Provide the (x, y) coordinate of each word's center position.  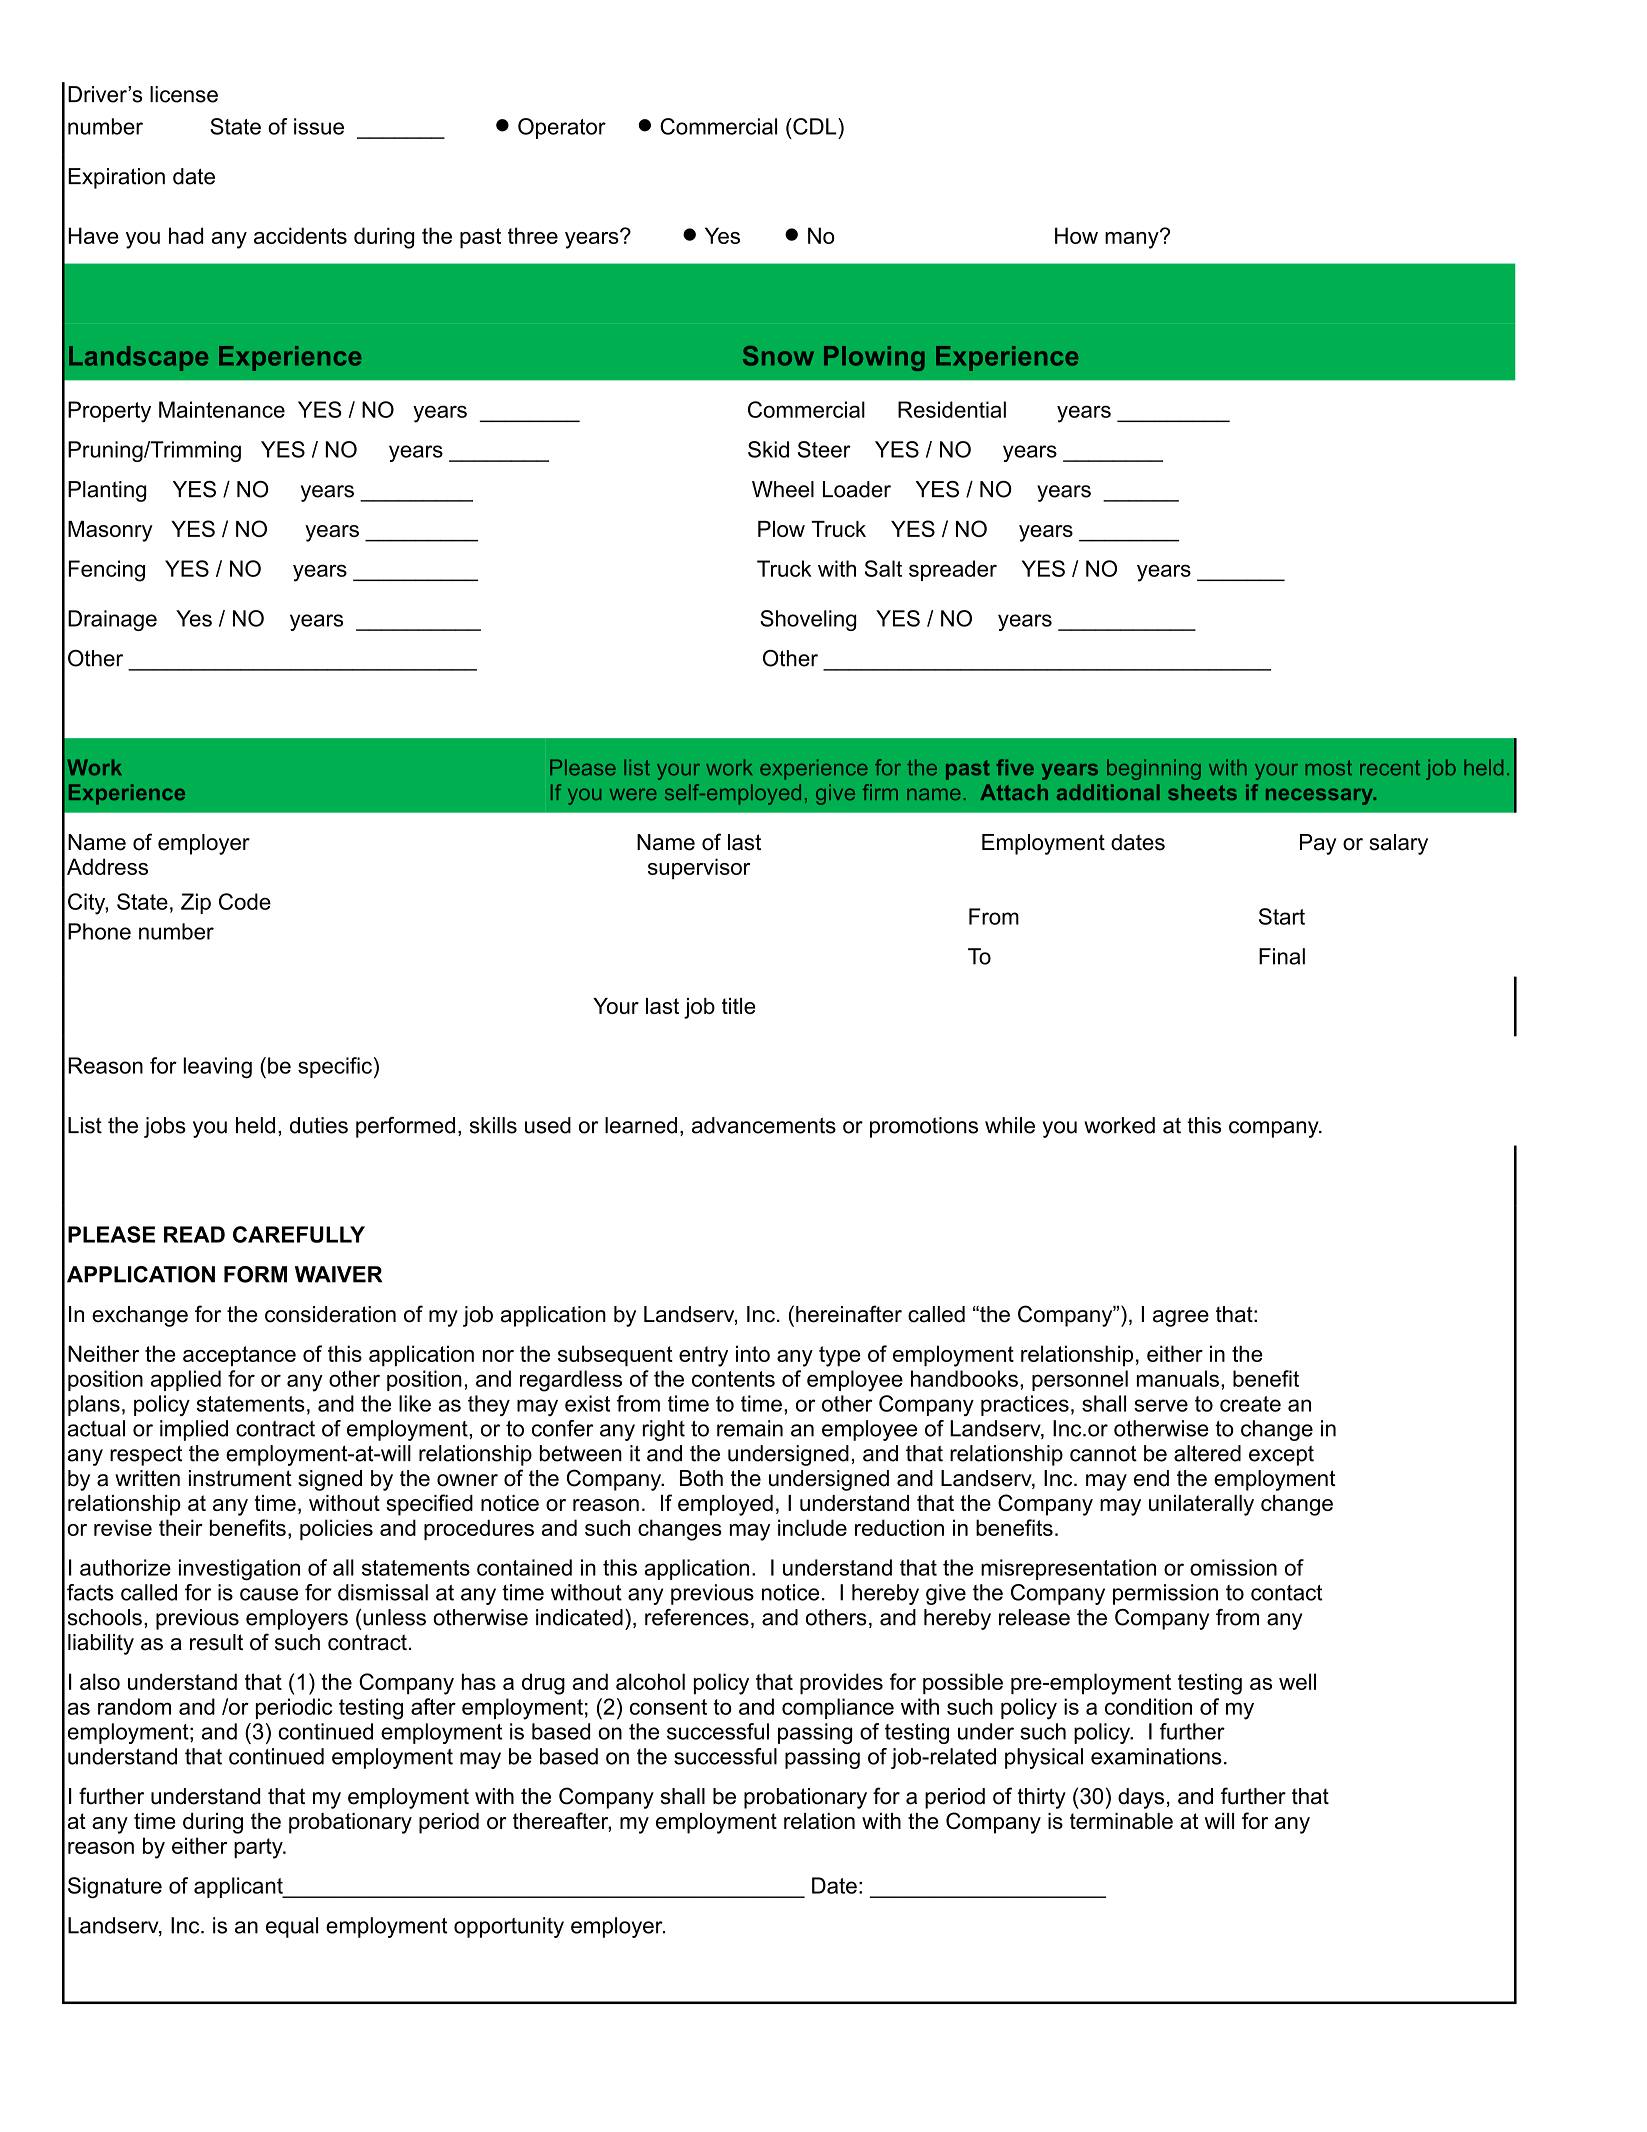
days (1141, 1798)
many (1133, 239)
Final (1282, 956)
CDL (815, 126)
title (739, 1006)
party (259, 1848)
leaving (217, 1068)
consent (668, 1707)
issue (319, 126)
